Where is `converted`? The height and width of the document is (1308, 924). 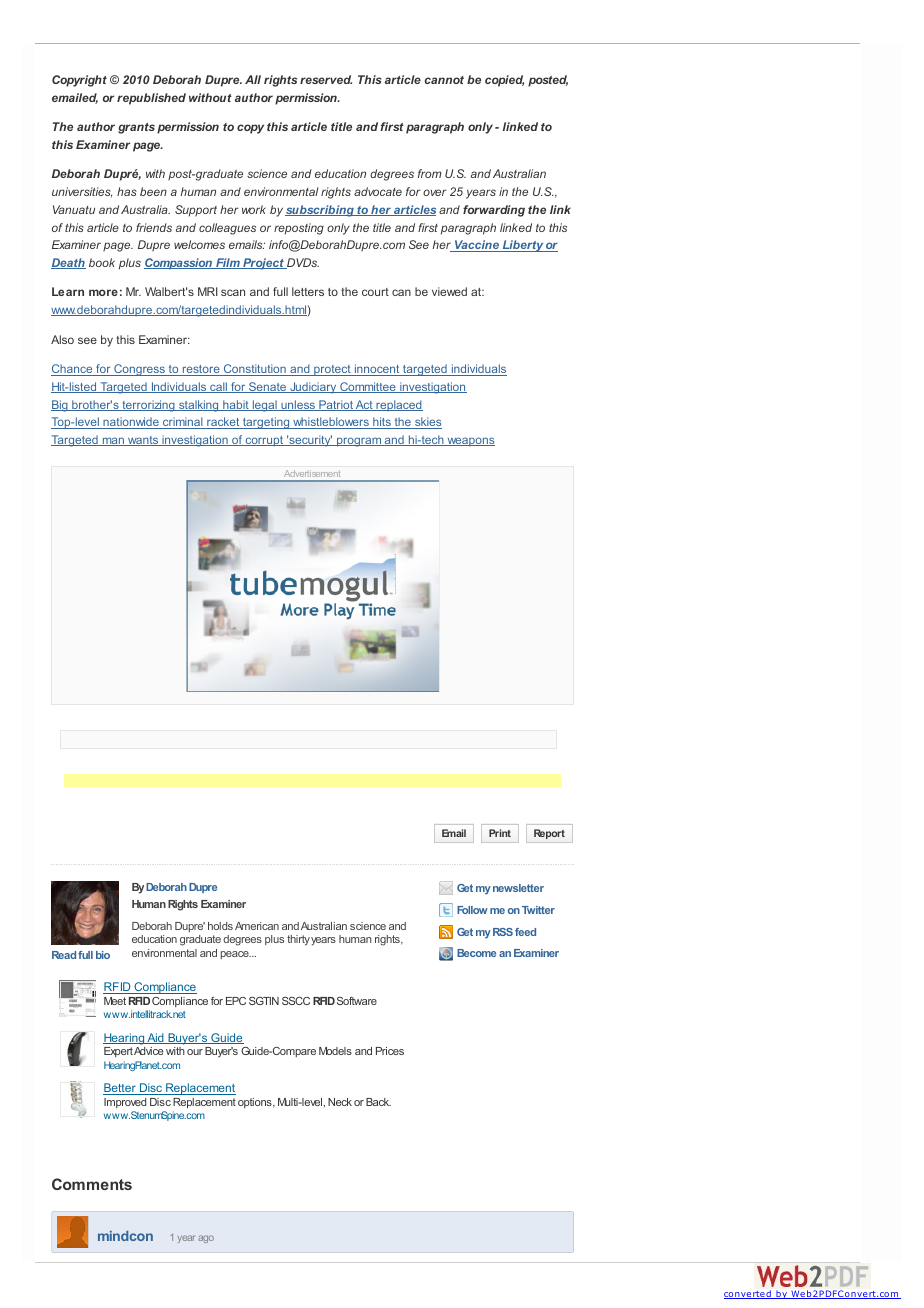 converted is located at coordinates (748, 1294).
